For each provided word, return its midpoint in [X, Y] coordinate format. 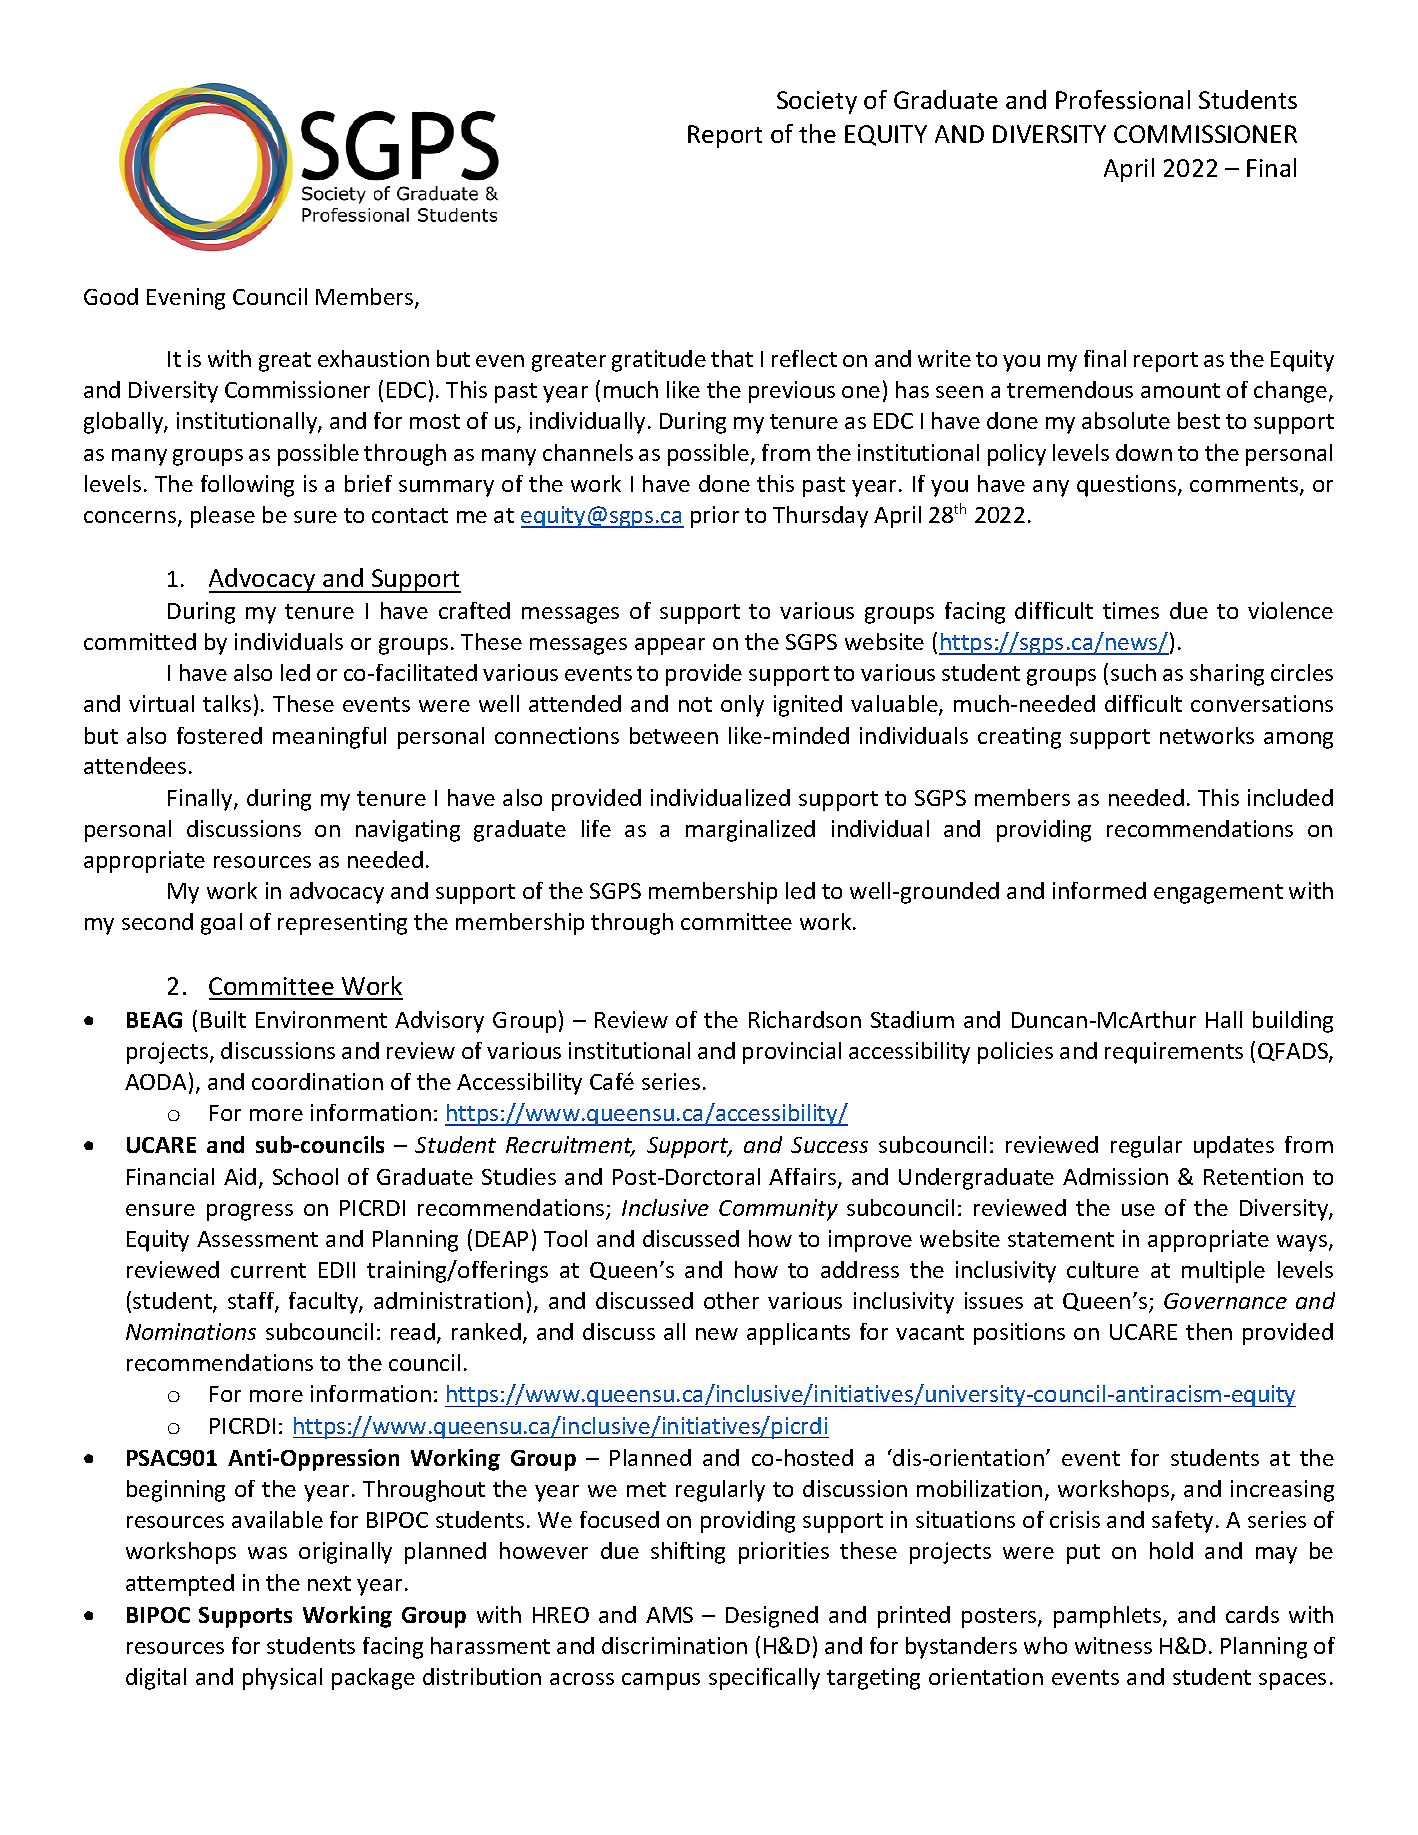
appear [670, 646]
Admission [1115, 1176]
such [1133, 672]
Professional [1123, 99]
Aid [240, 1176]
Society [817, 102]
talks [227, 703]
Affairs [804, 1178]
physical [282, 1679]
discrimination [674, 1645]
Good [111, 296]
